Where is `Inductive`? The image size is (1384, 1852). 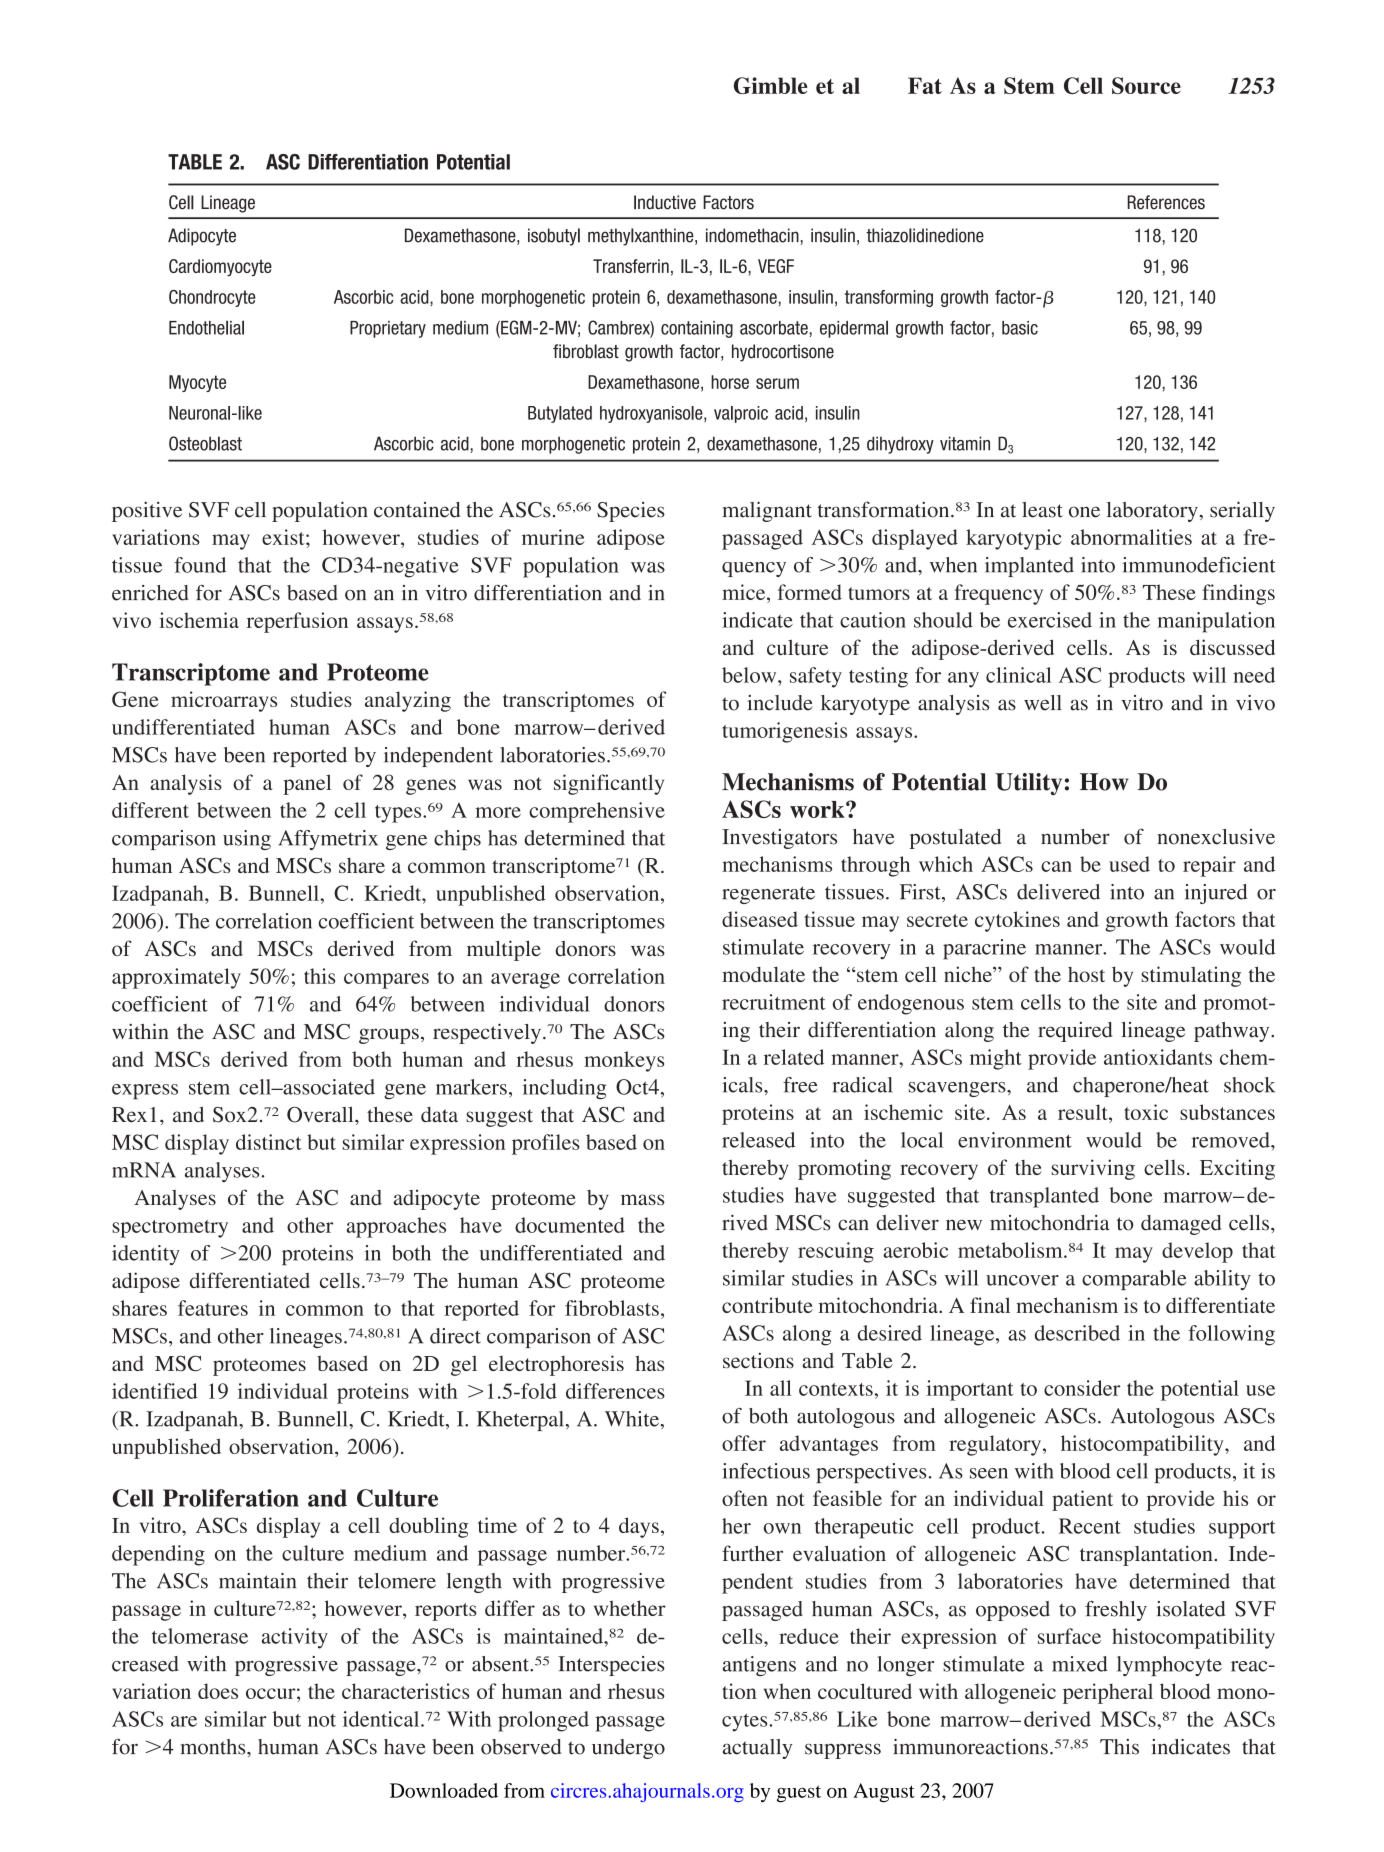 Inductive is located at coordinates (665, 202).
